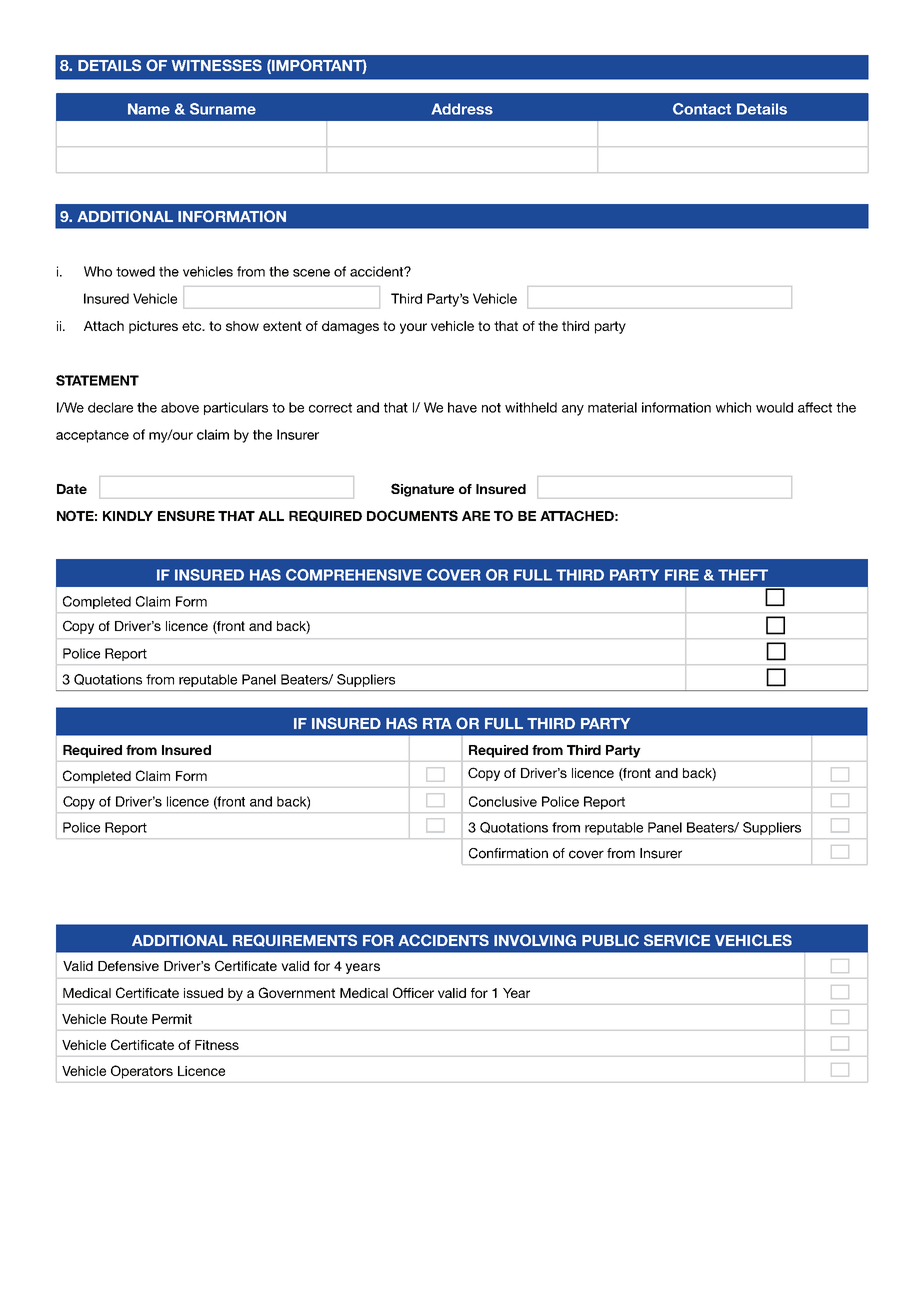  I want to click on Contact, so click(702, 109).
